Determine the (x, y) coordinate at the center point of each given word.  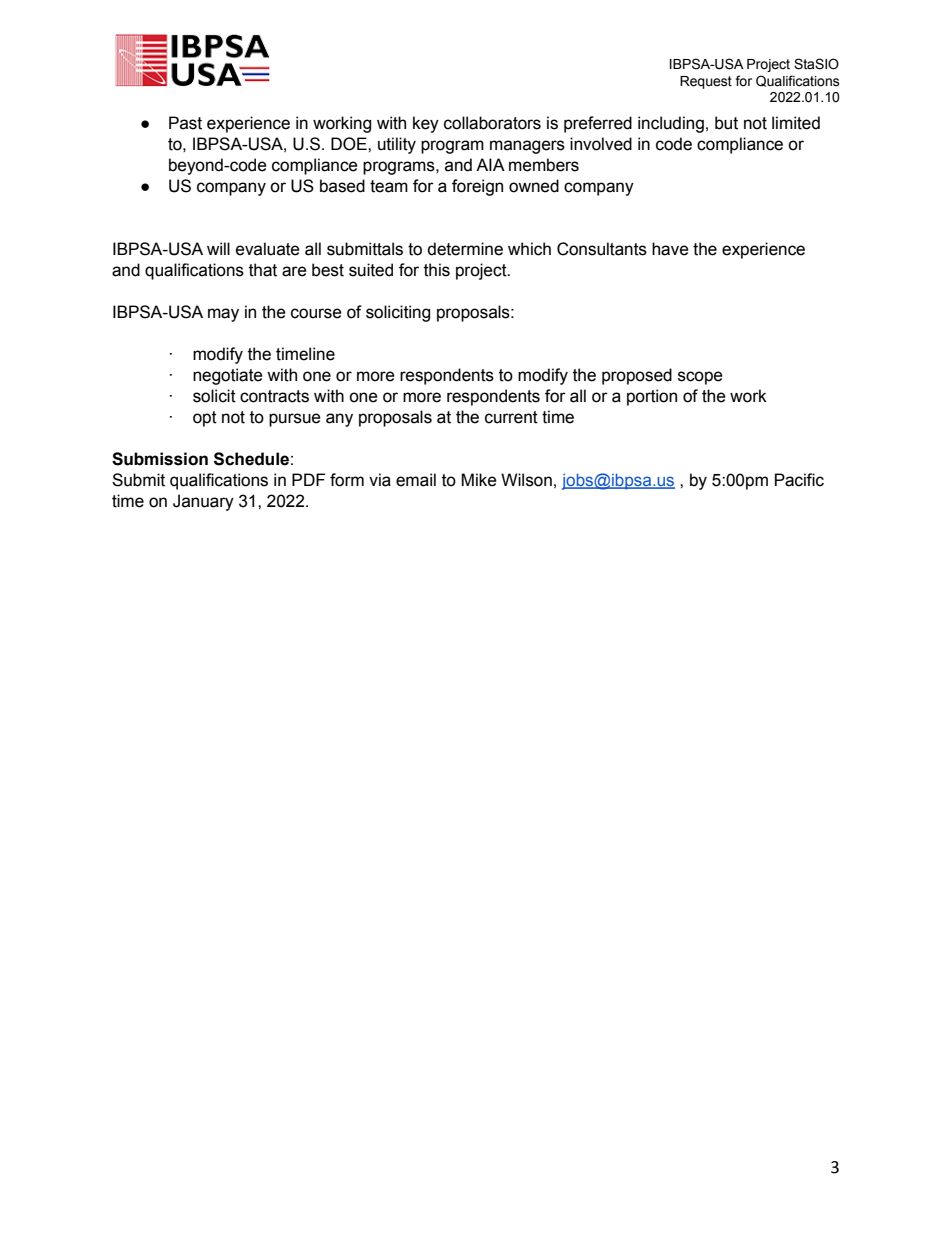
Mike (479, 480)
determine (465, 249)
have (670, 249)
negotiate (228, 376)
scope (700, 378)
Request (706, 82)
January (203, 502)
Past (185, 123)
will (218, 248)
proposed (637, 376)
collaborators (492, 123)
